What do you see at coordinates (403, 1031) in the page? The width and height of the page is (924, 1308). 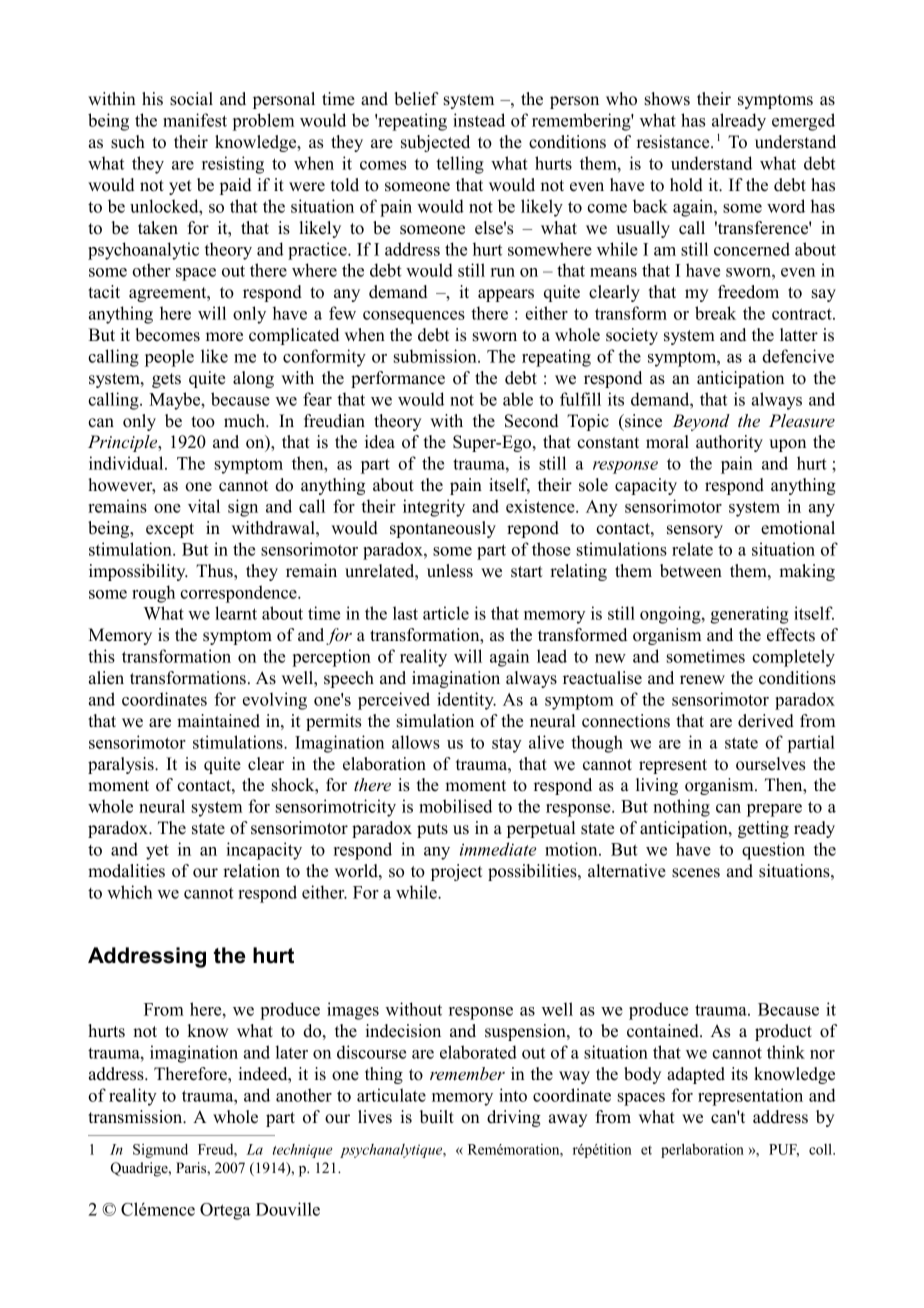 I see `indecision` at bounding box center [403, 1031].
